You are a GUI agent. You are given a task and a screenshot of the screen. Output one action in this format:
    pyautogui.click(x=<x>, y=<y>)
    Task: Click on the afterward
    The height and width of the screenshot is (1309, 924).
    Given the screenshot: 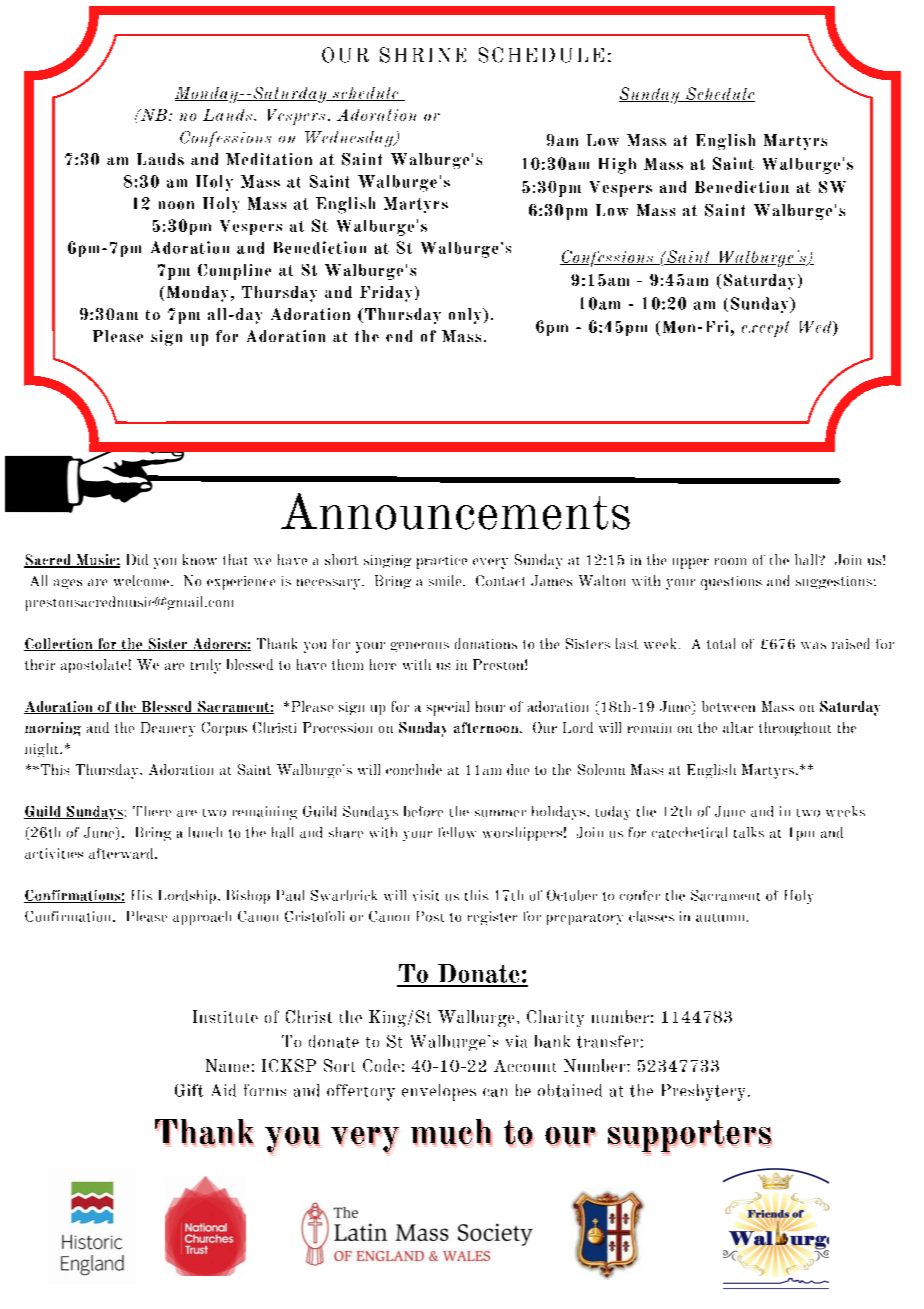 What is the action you would take?
    pyautogui.click(x=122, y=853)
